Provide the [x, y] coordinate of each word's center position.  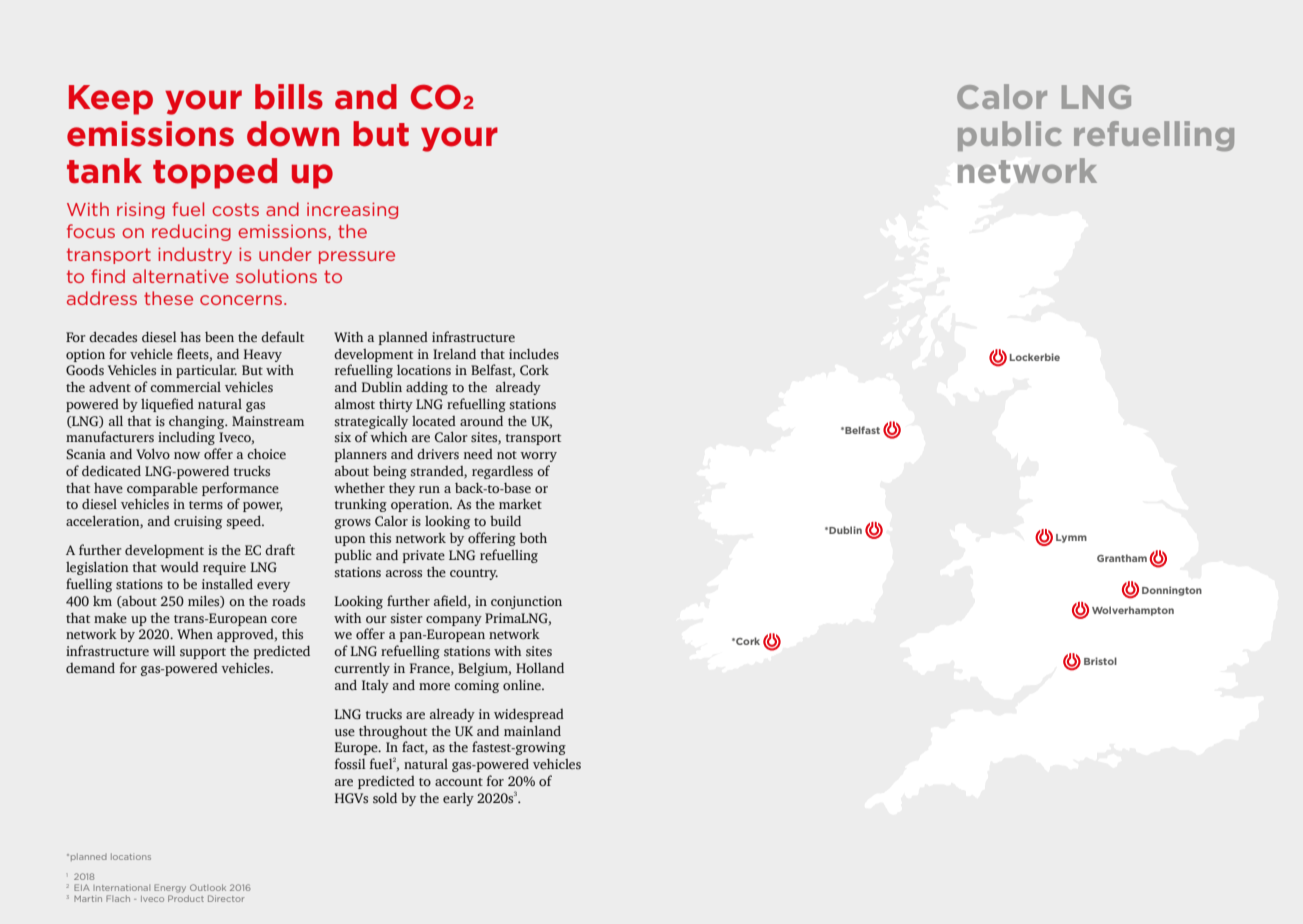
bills [289, 97]
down [293, 134]
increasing [352, 210]
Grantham [1122, 558]
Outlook [208, 887]
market [520, 504]
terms [206, 505]
